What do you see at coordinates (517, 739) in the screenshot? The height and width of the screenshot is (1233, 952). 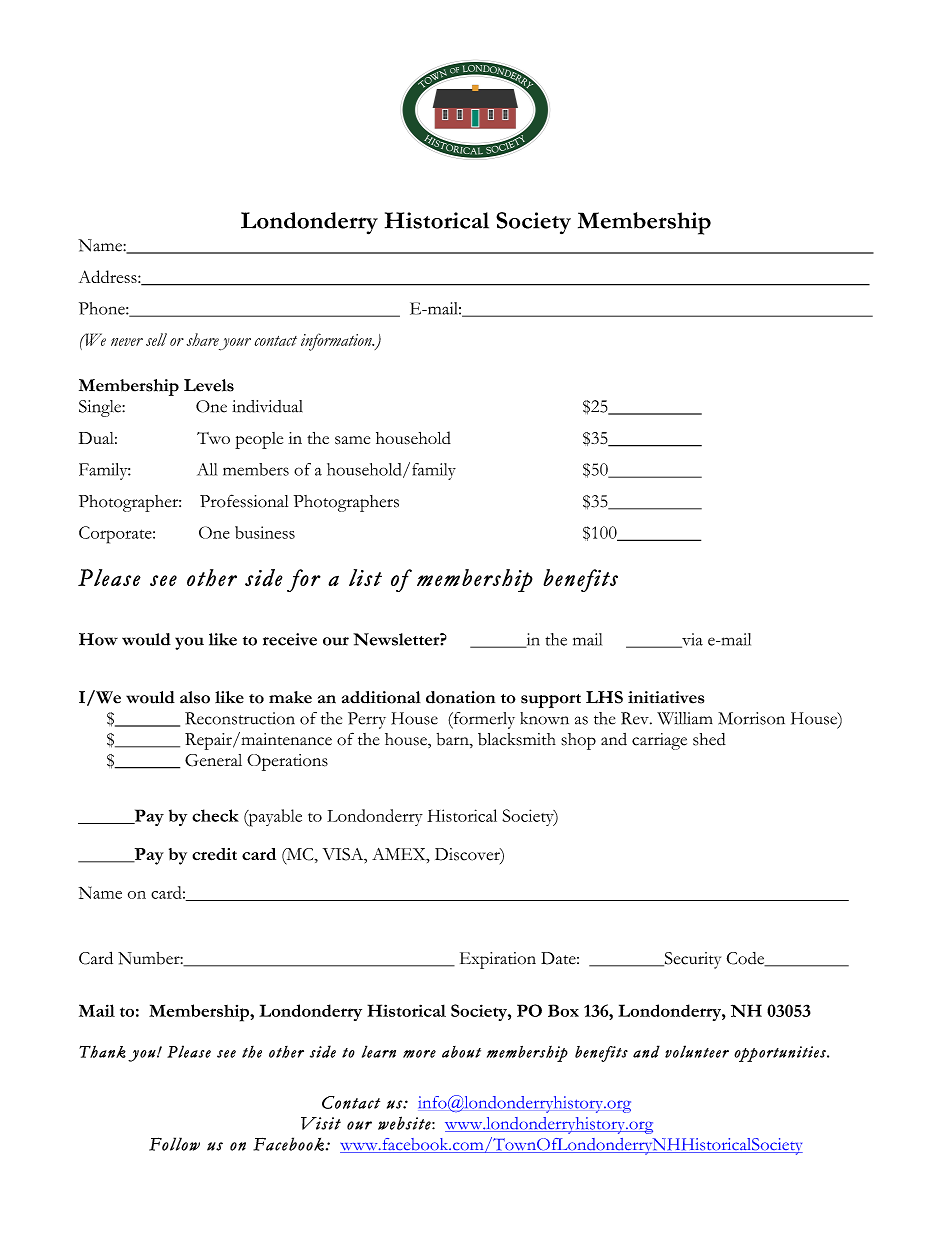 I see `blacksmith` at bounding box center [517, 739].
